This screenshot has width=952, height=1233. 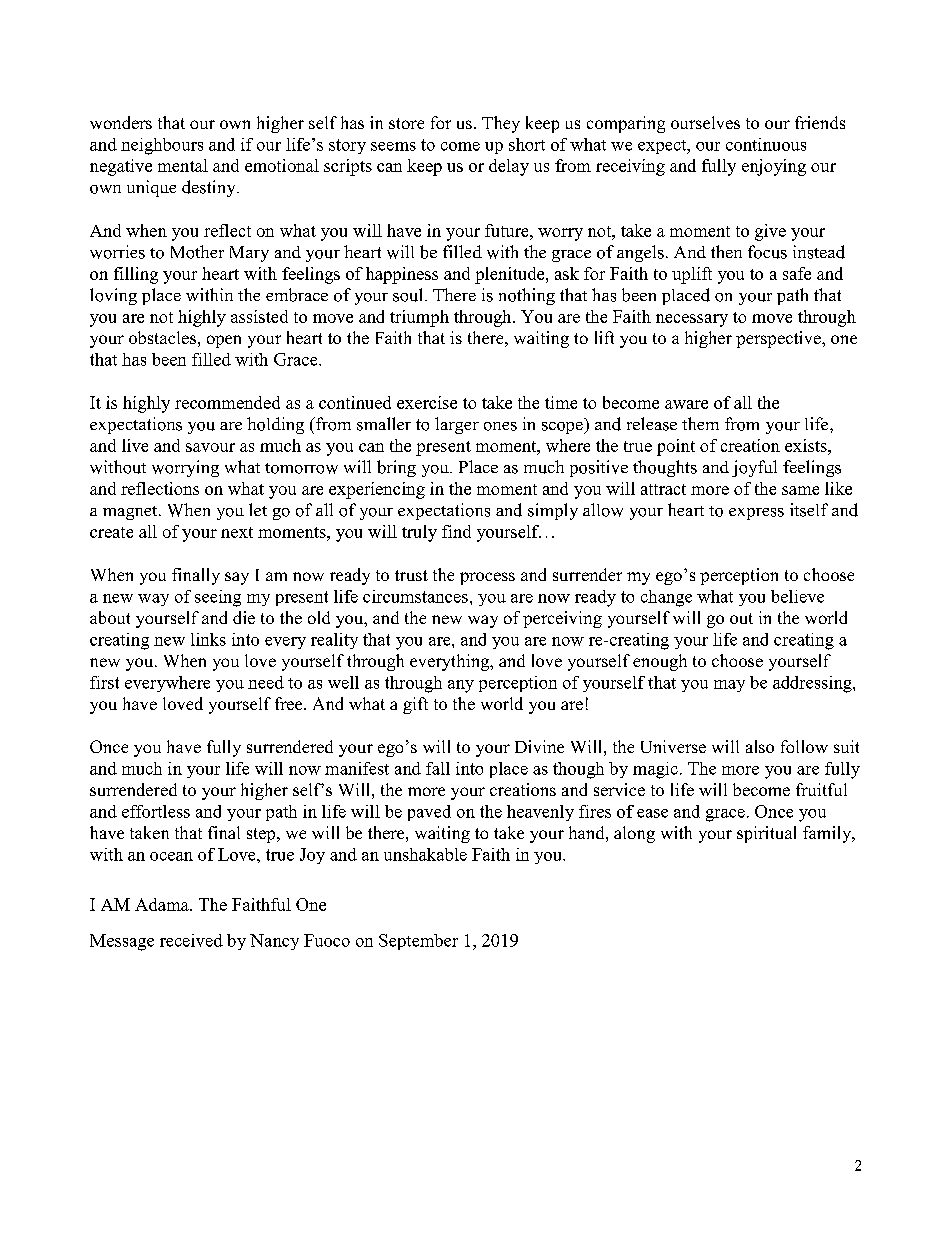 What do you see at coordinates (501, 124) in the screenshot?
I see `They` at bounding box center [501, 124].
